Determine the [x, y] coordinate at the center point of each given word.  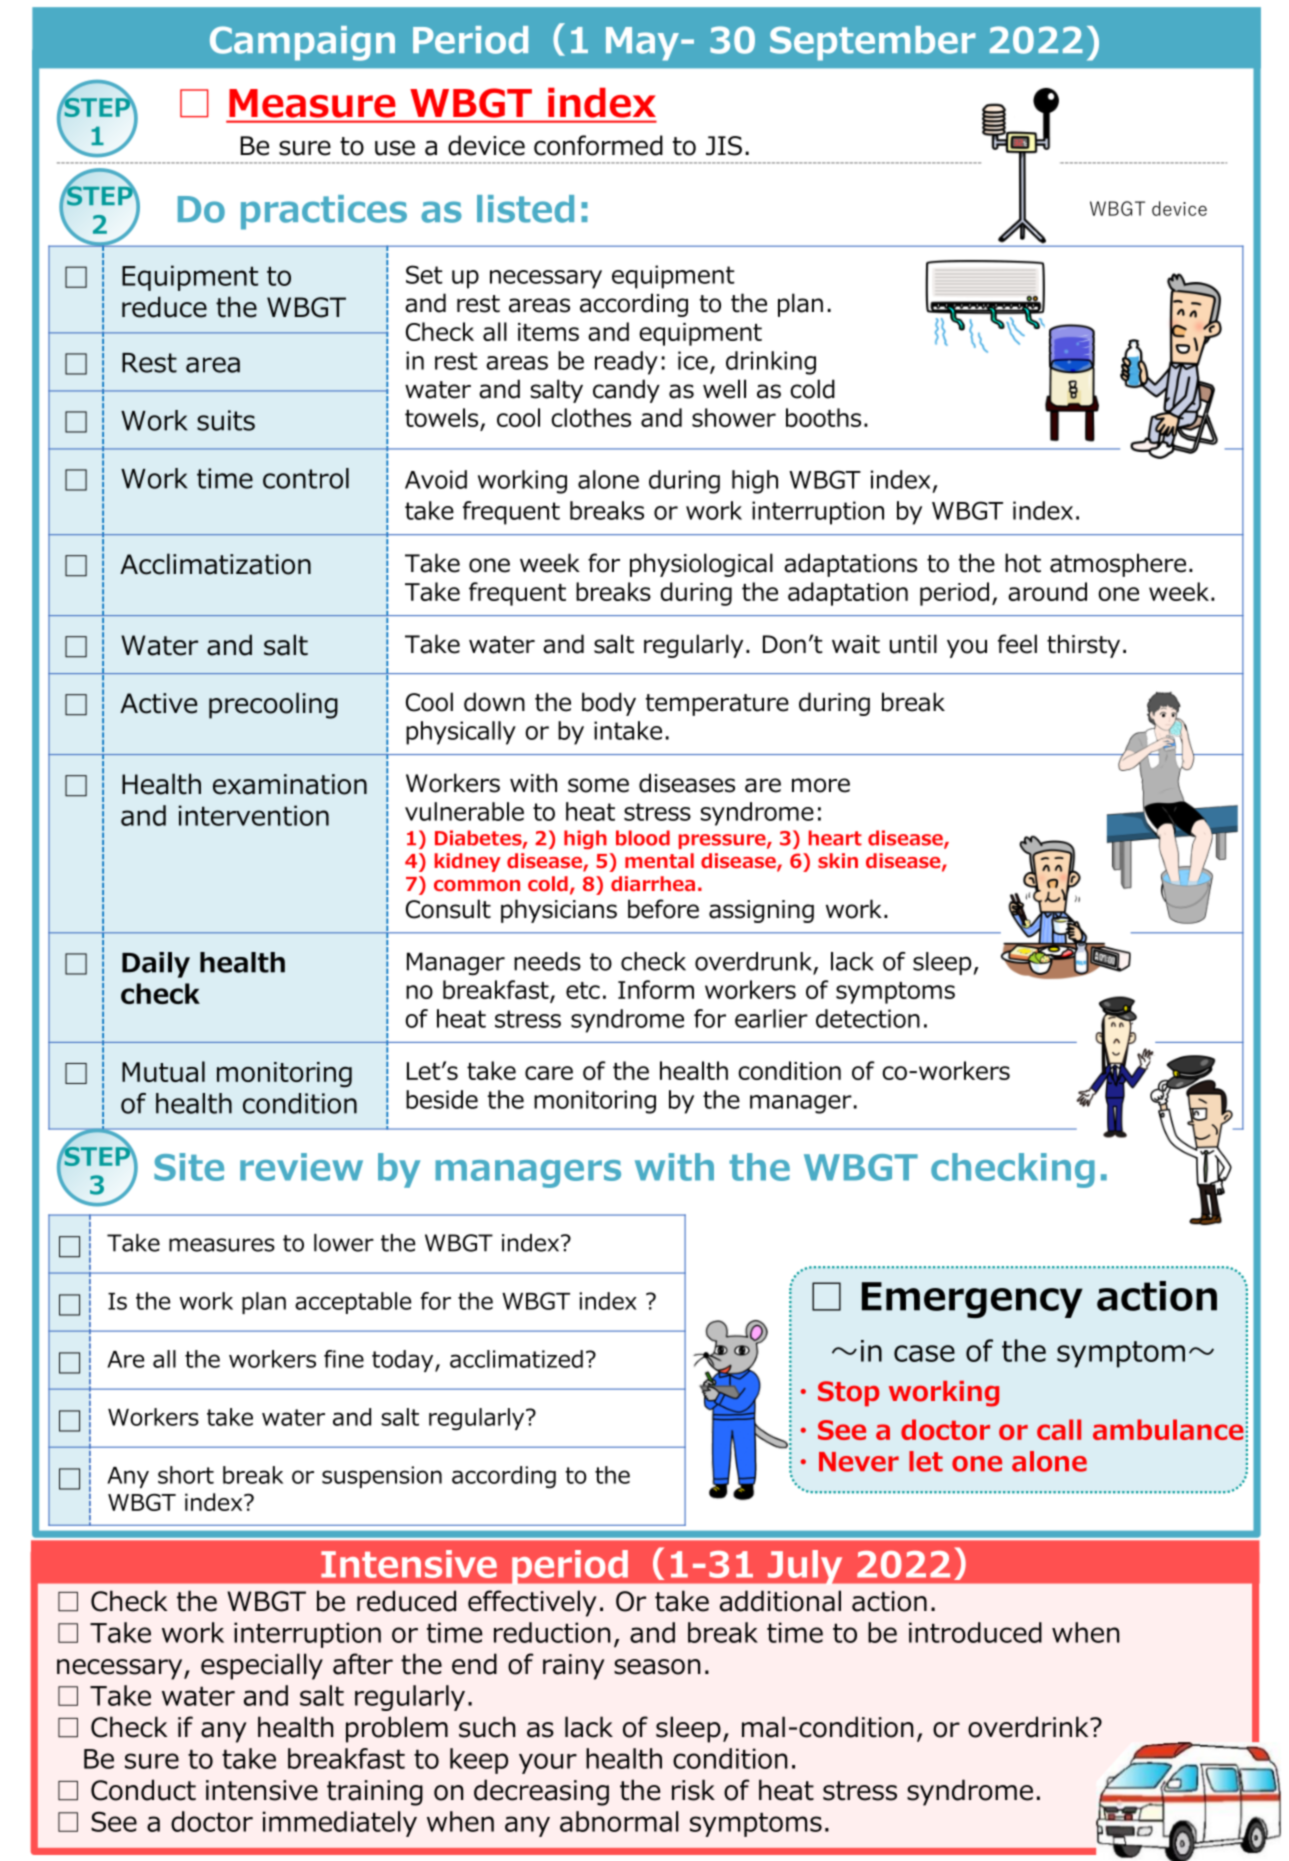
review [301, 1167]
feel [1017, 644]
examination [290, 784]
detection [868, 1018]
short [186, 1475]
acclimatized [516, 1359]
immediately [340, 1824]
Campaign [302, 43]
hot [1023, 563]
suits [226, 420]
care [549, 1073]
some [598, 785]
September [873, 43]
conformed [598, 145]
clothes [591, 417]
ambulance [1168, 1429]
